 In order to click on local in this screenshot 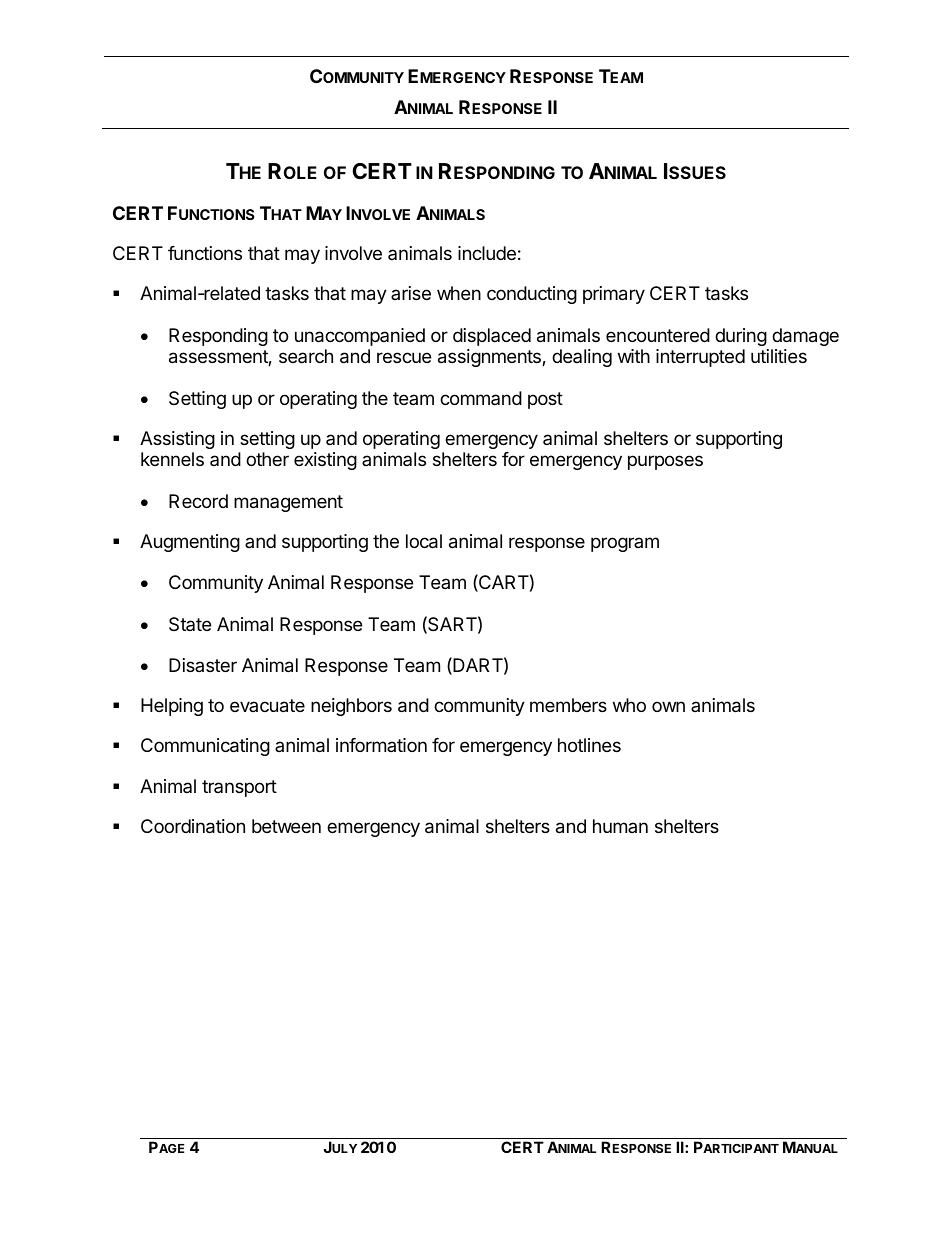, I will do `click(424, 541)`.
